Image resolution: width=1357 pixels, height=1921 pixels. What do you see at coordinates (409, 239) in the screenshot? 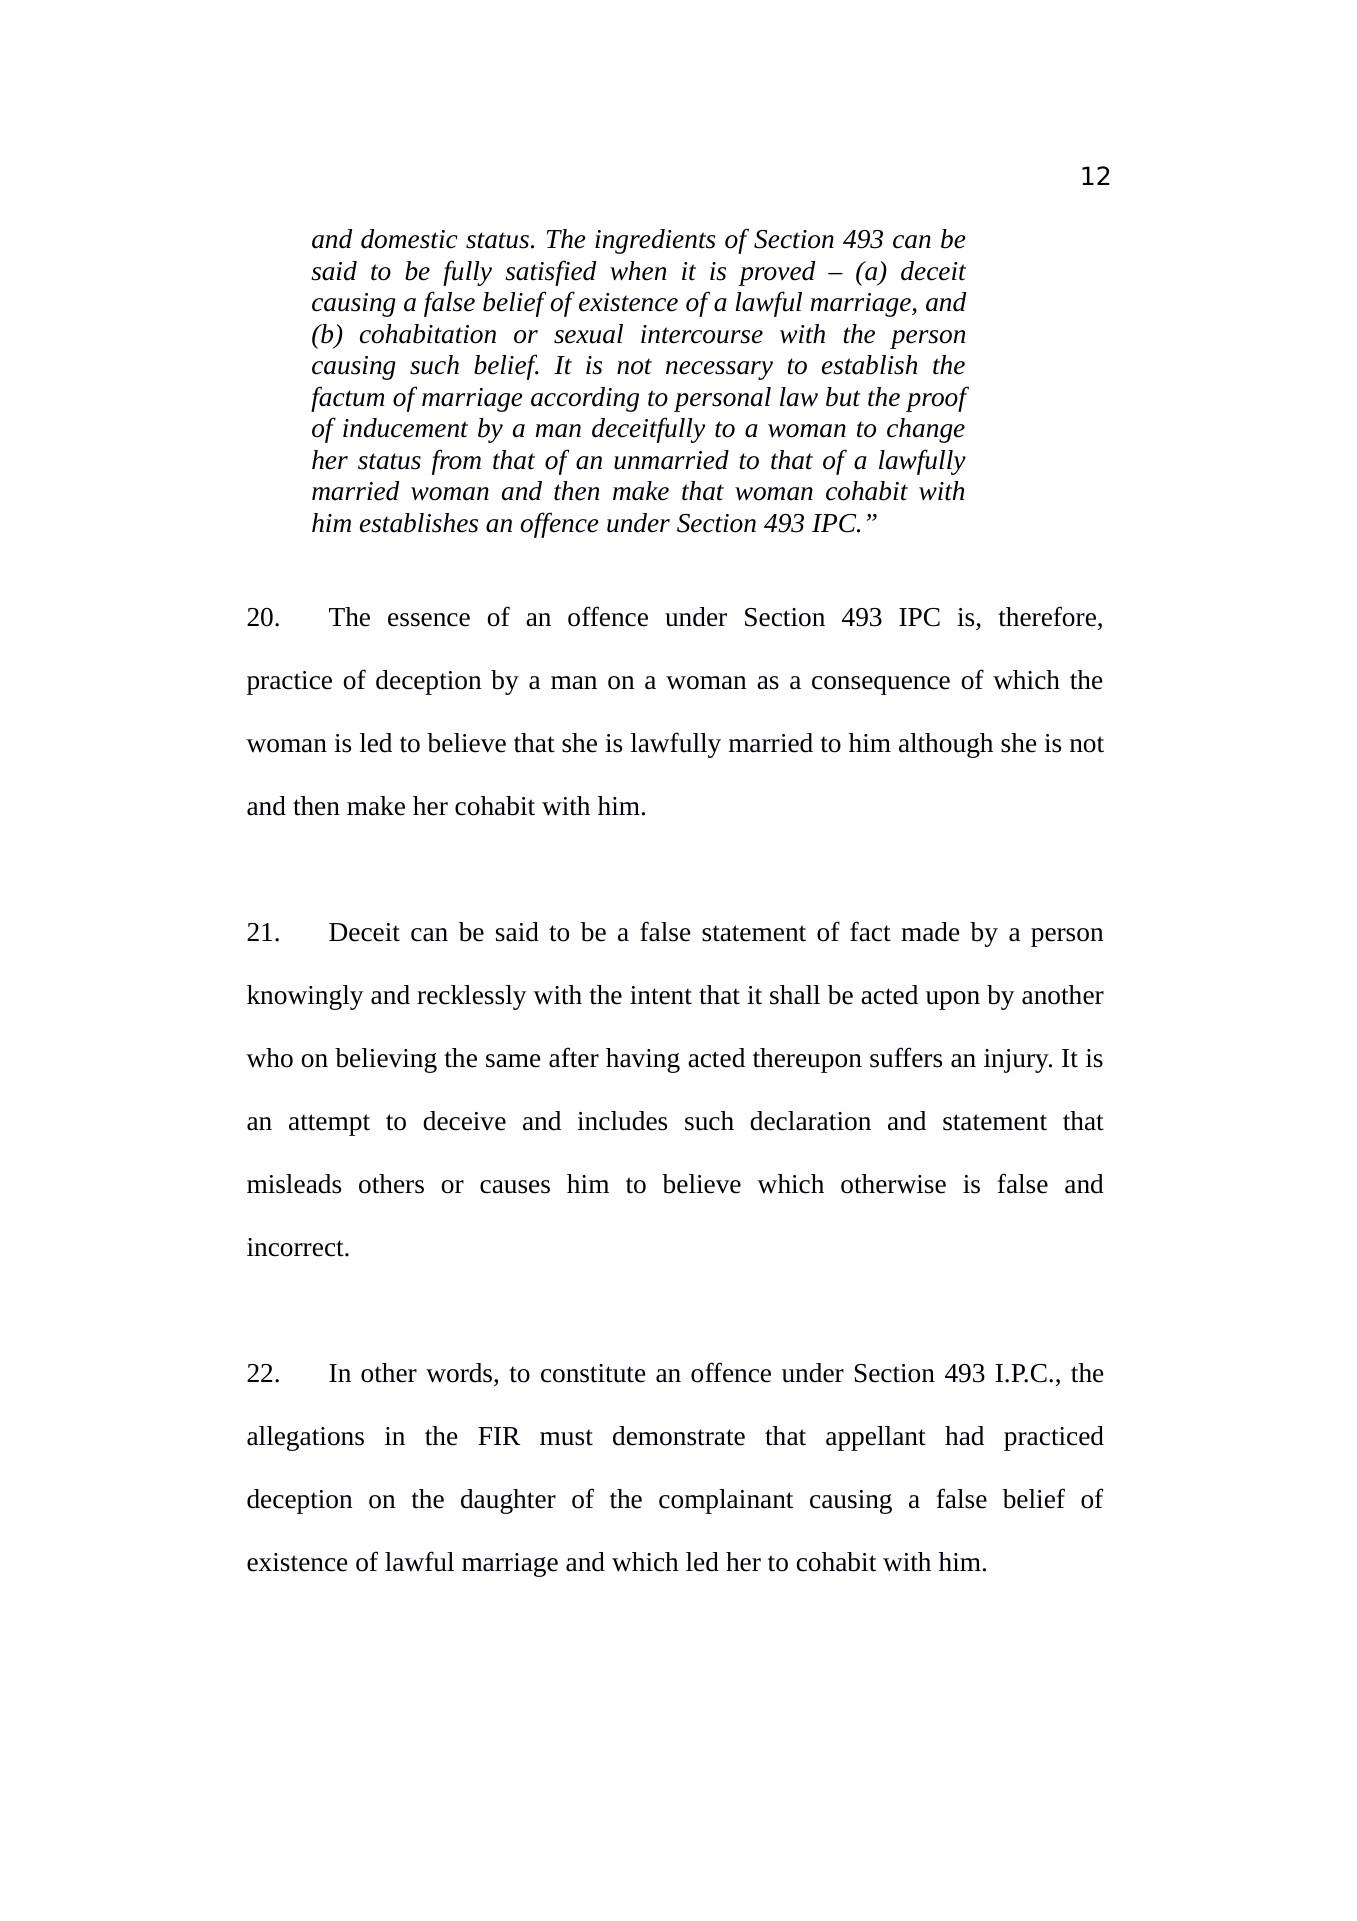
I see `domestic` at bounding box center [409, 239].
